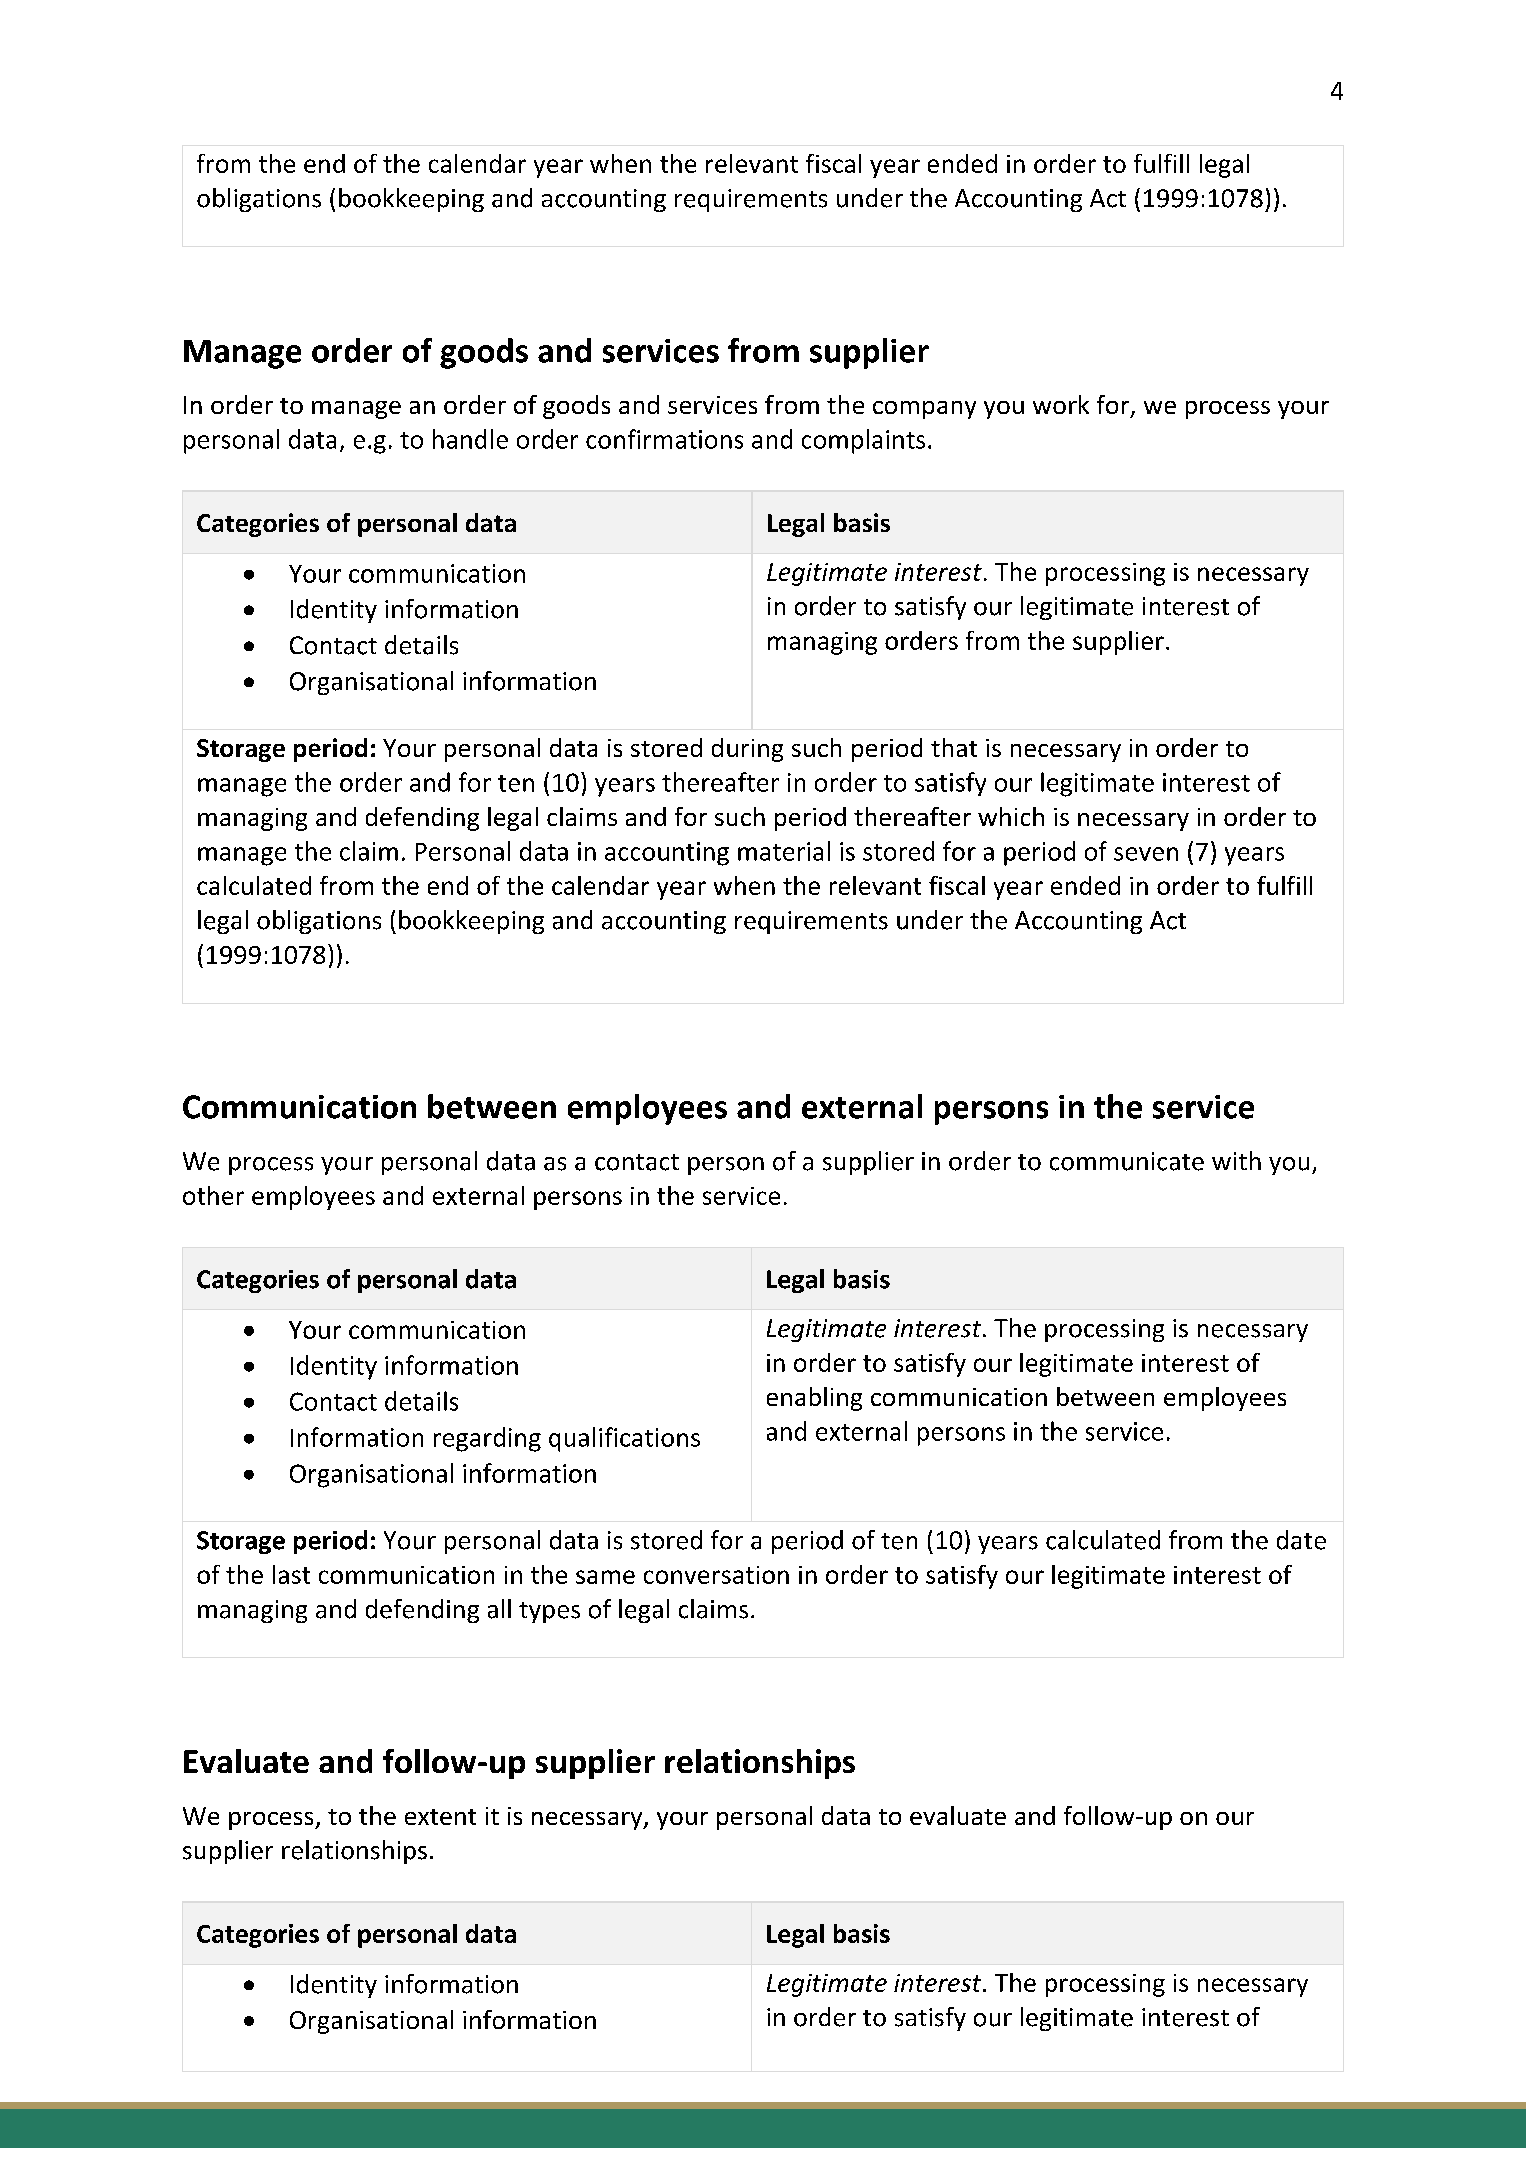 Image resolution: width=1526 pixels, height=2158 pixels. I want to click on other, so click(213, 1195).
